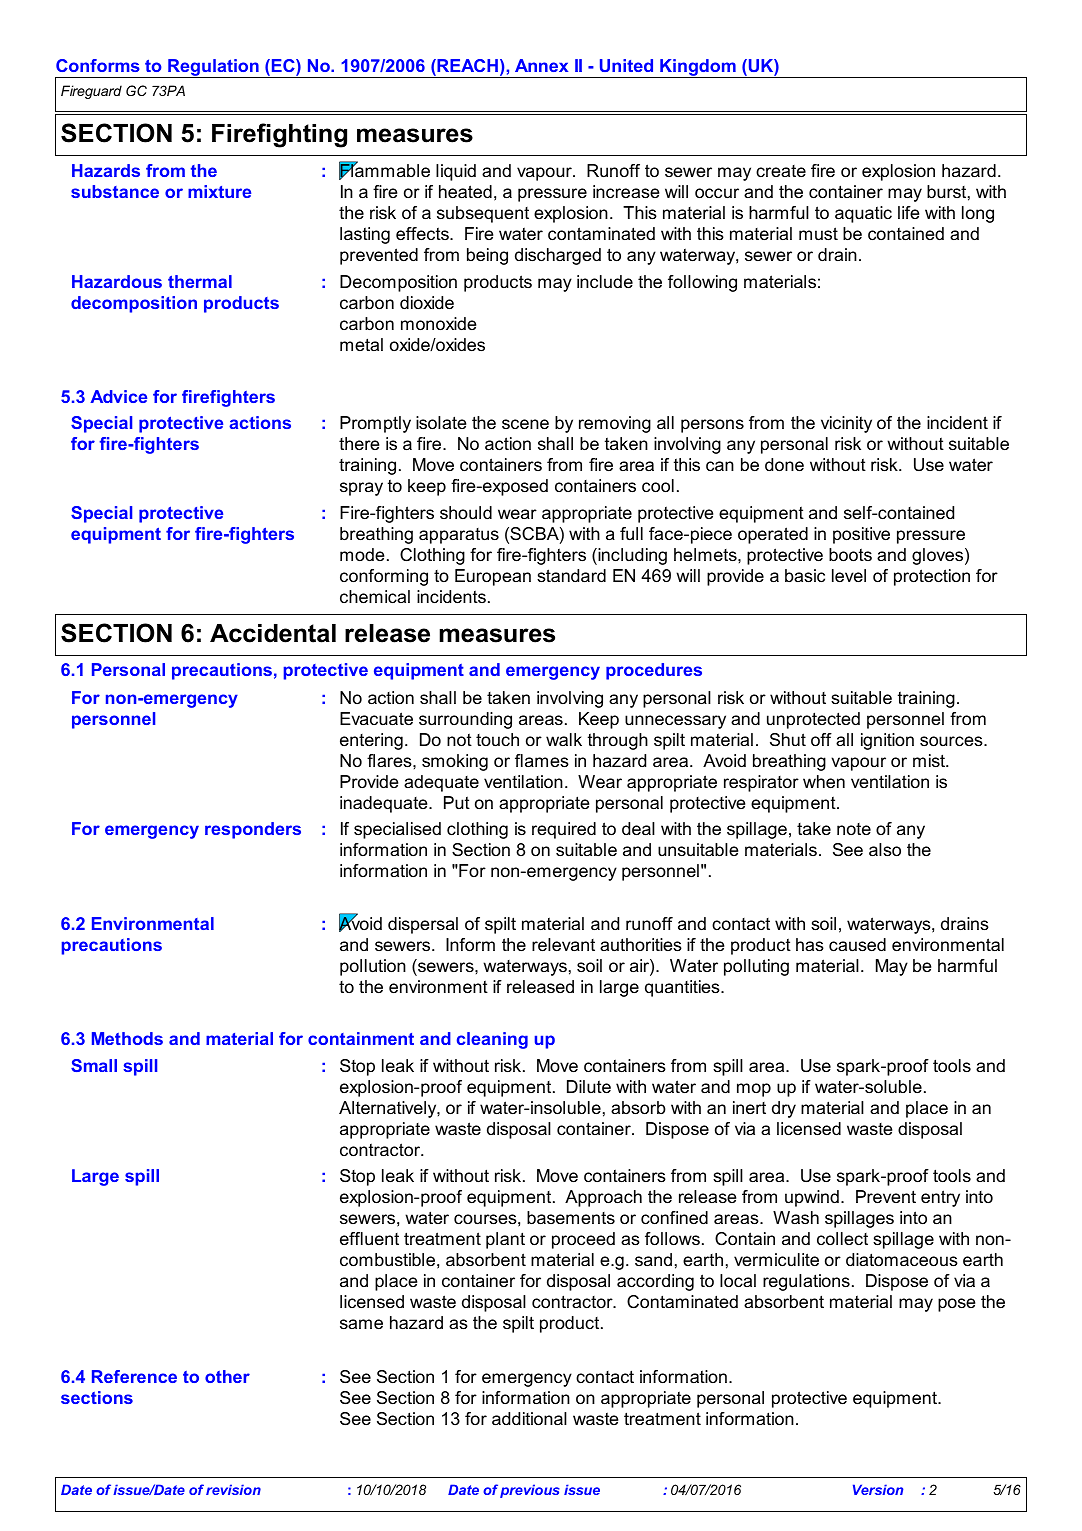  What do you see at coordinates (781, 171) in the document?
I see `create` at bounding box center [781, 171].
